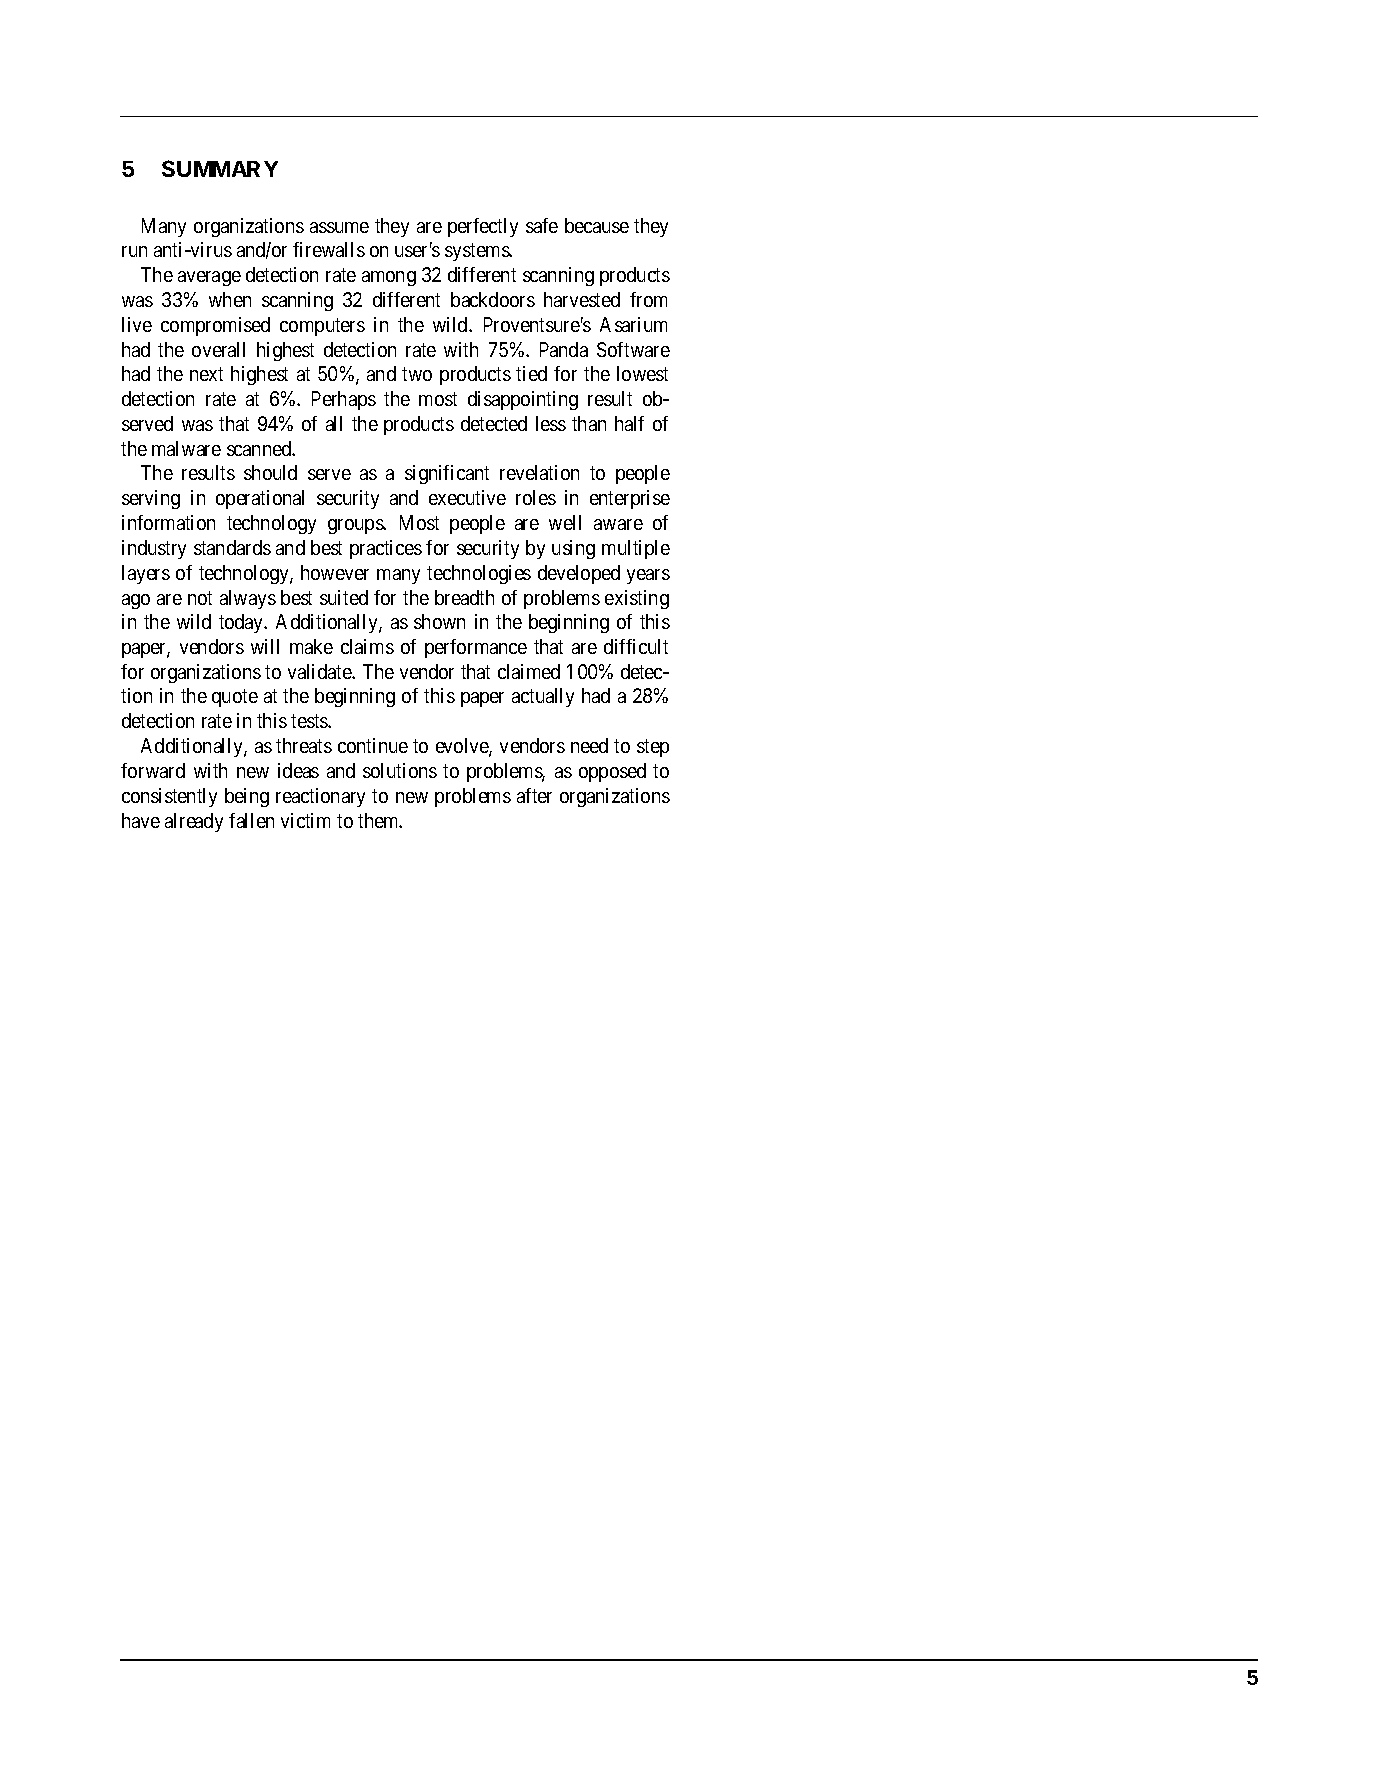 This image has height=1785, width=1379. I want to click on significant, so click(447, 474).
